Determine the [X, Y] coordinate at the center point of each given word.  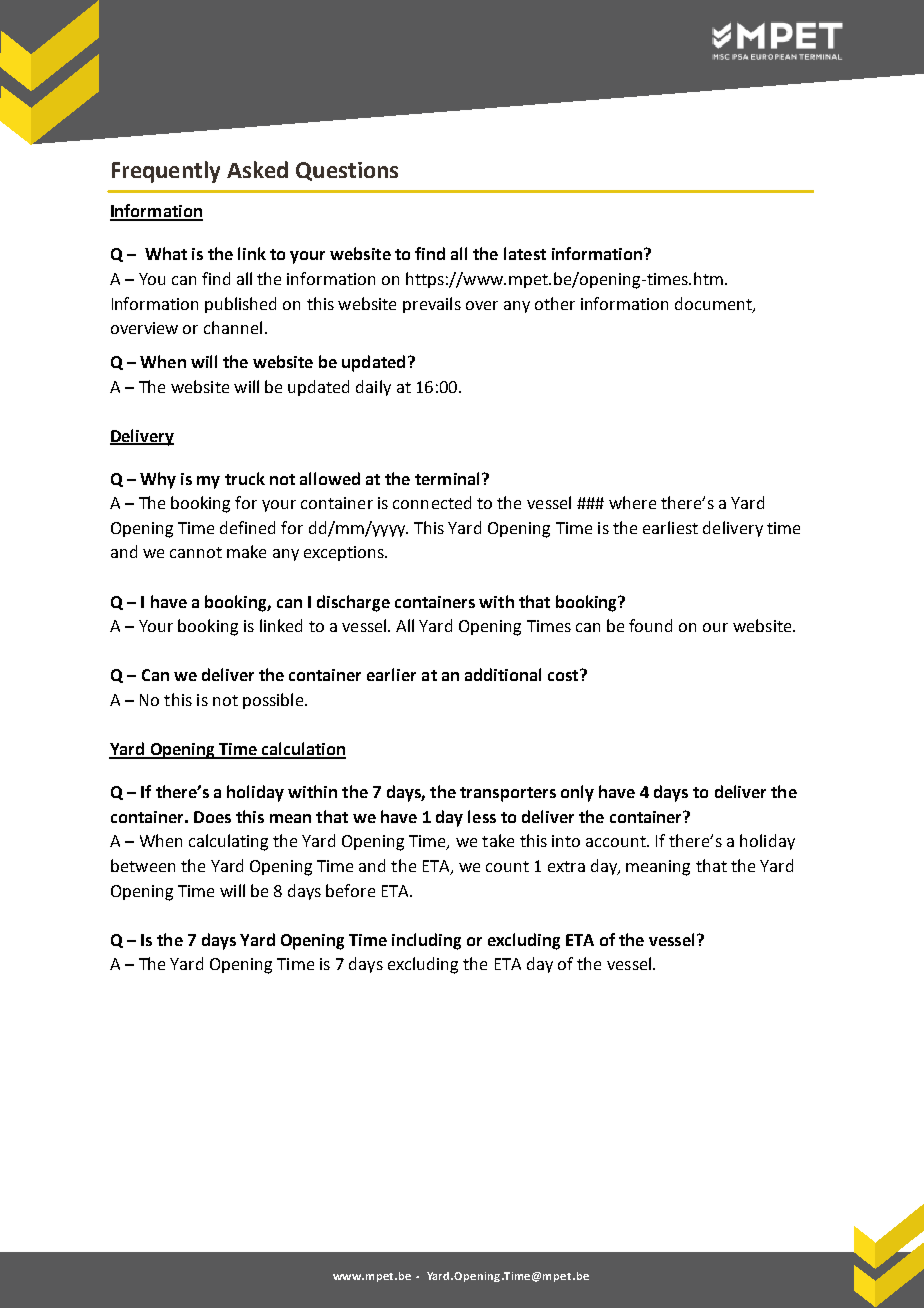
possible [273, 701]
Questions [347, 171]
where [632, 502]
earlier [391, 674]
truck [245, 478]
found [650, 625]
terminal [447, 478]
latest [525, 253]
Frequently [166, 172]
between [143, 865]
